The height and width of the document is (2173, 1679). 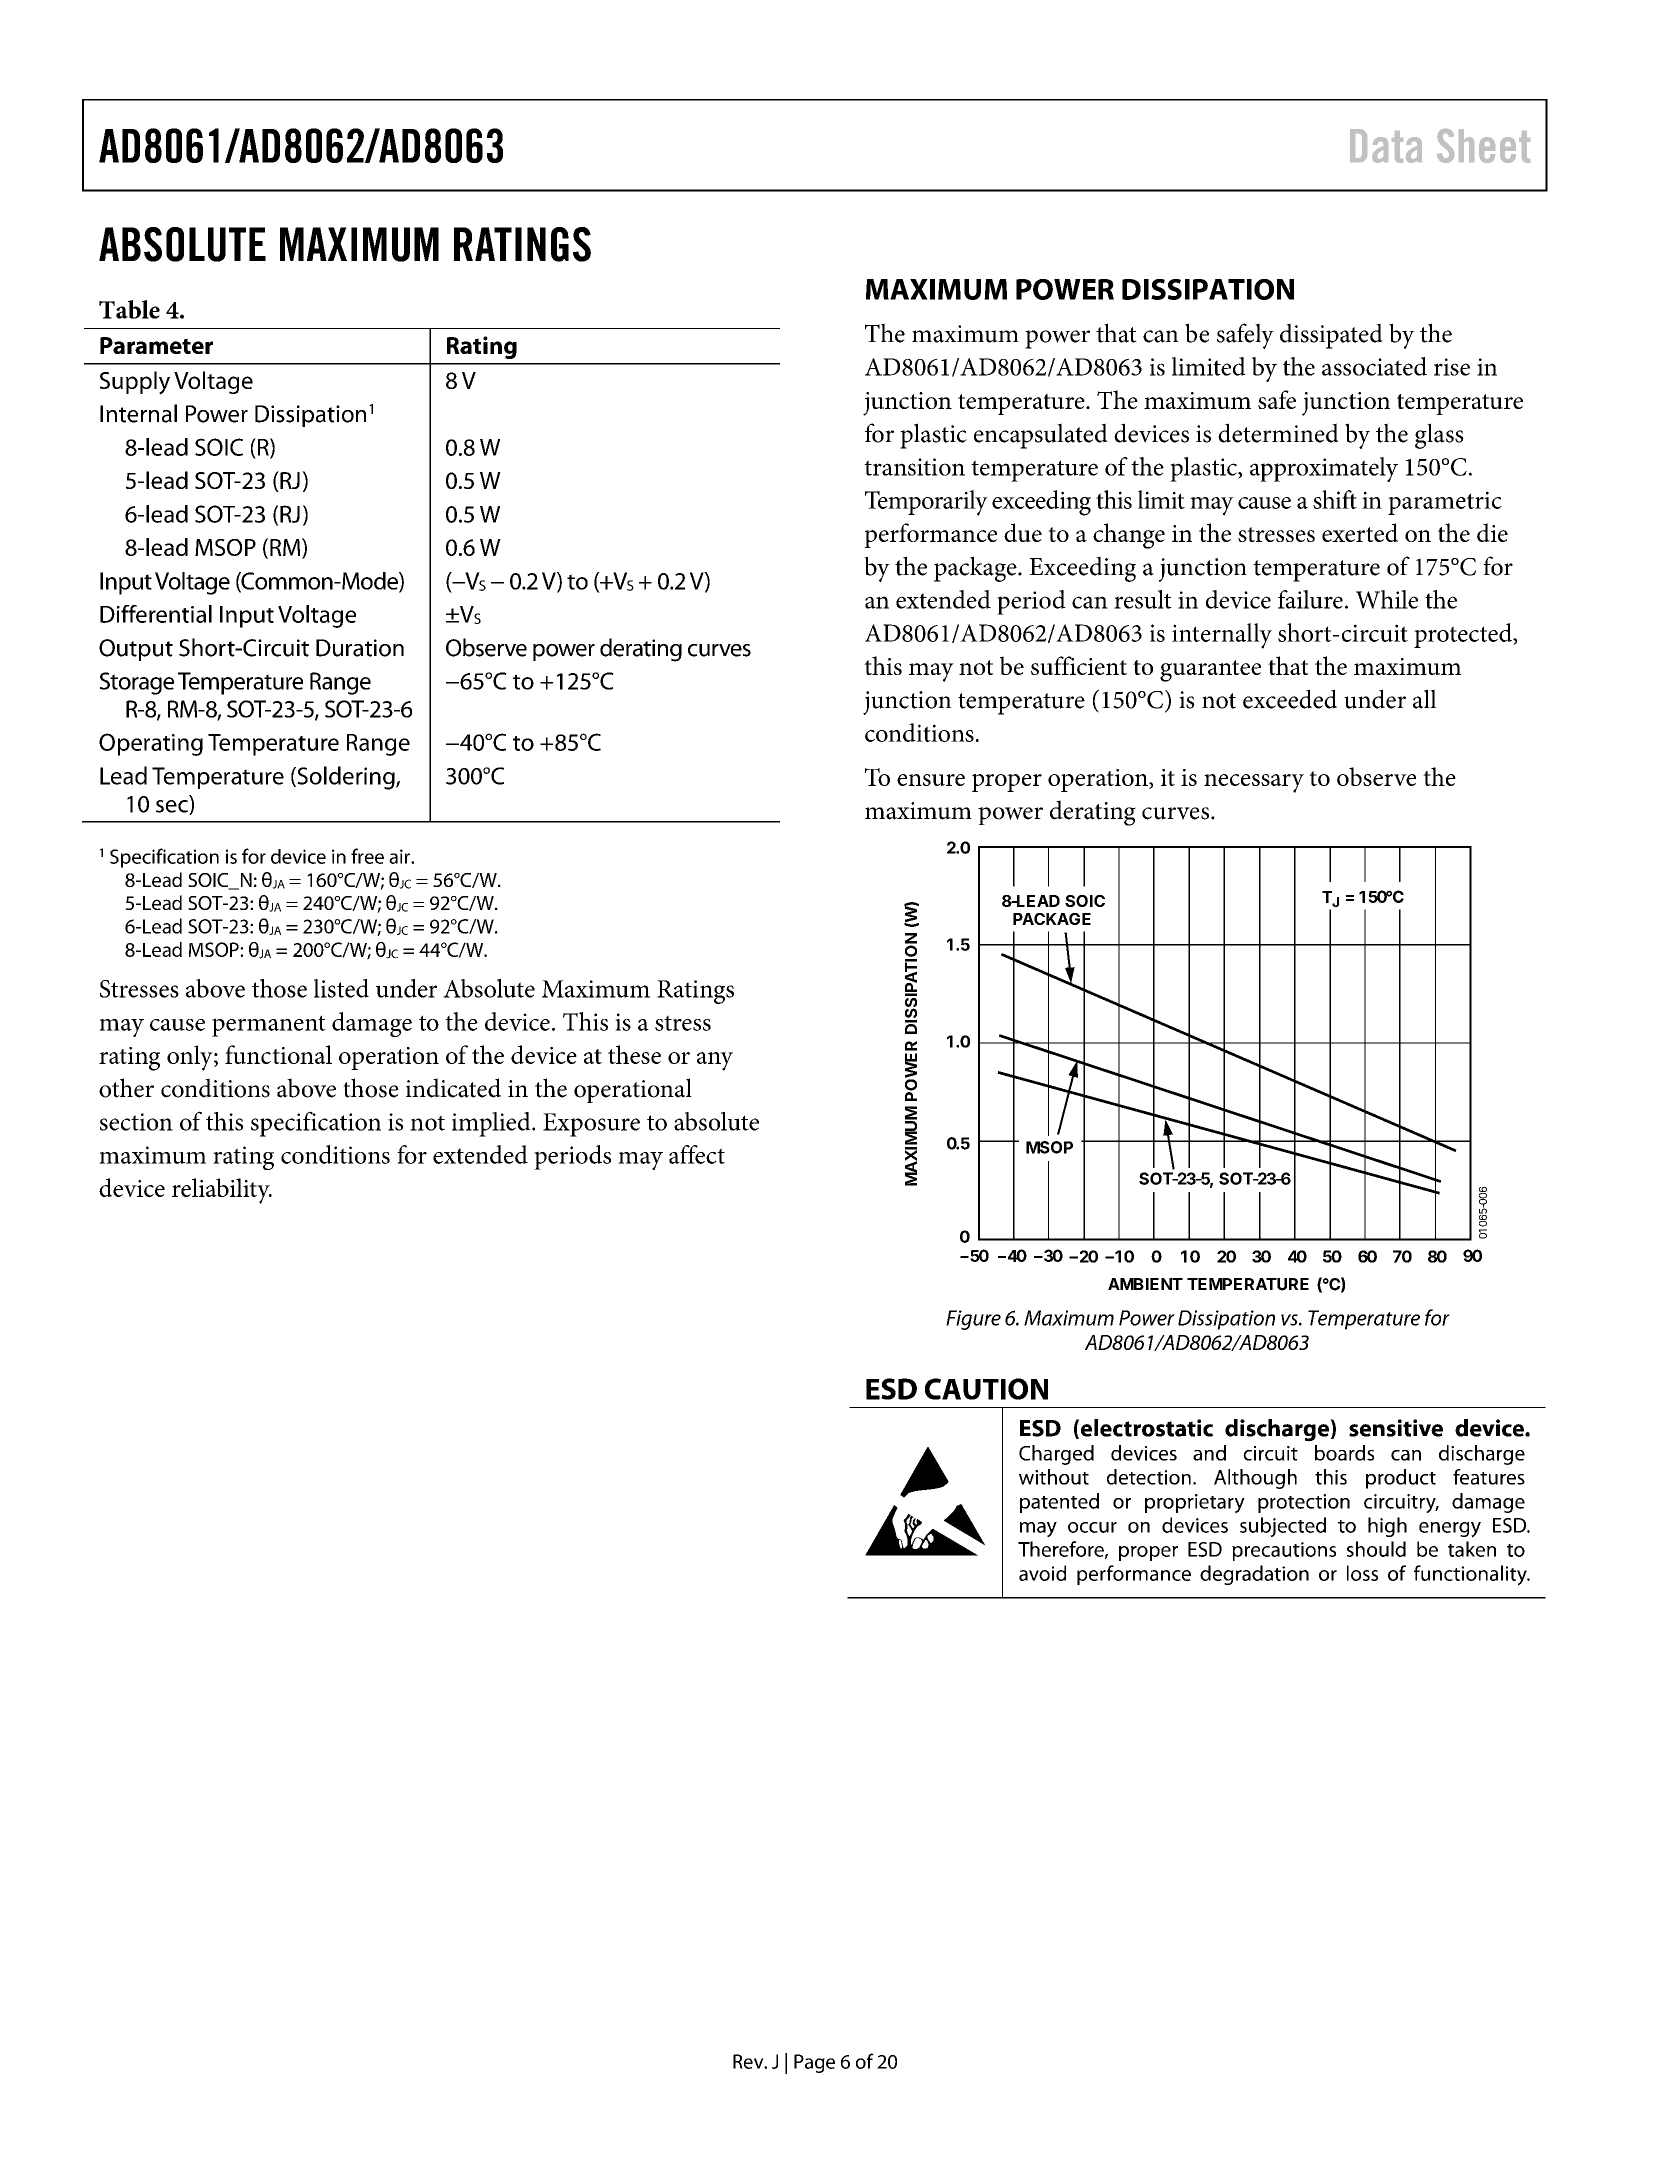 I want to click on Data, so click(x=1386, y=146).
